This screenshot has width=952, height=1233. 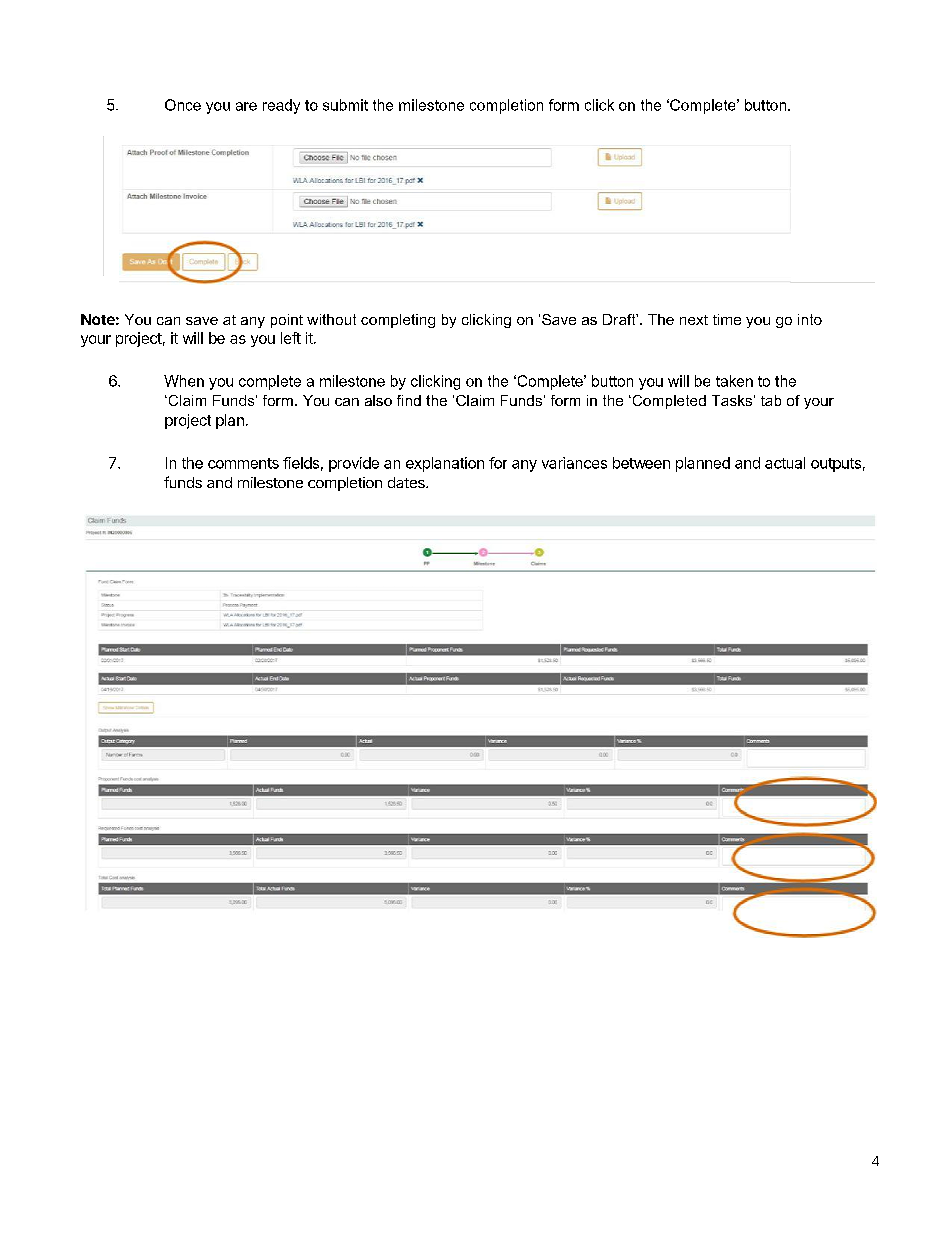 What do you see at coordinates (727, 319) in the screenshot?
I see `time` at bounding box center [727, 319].
